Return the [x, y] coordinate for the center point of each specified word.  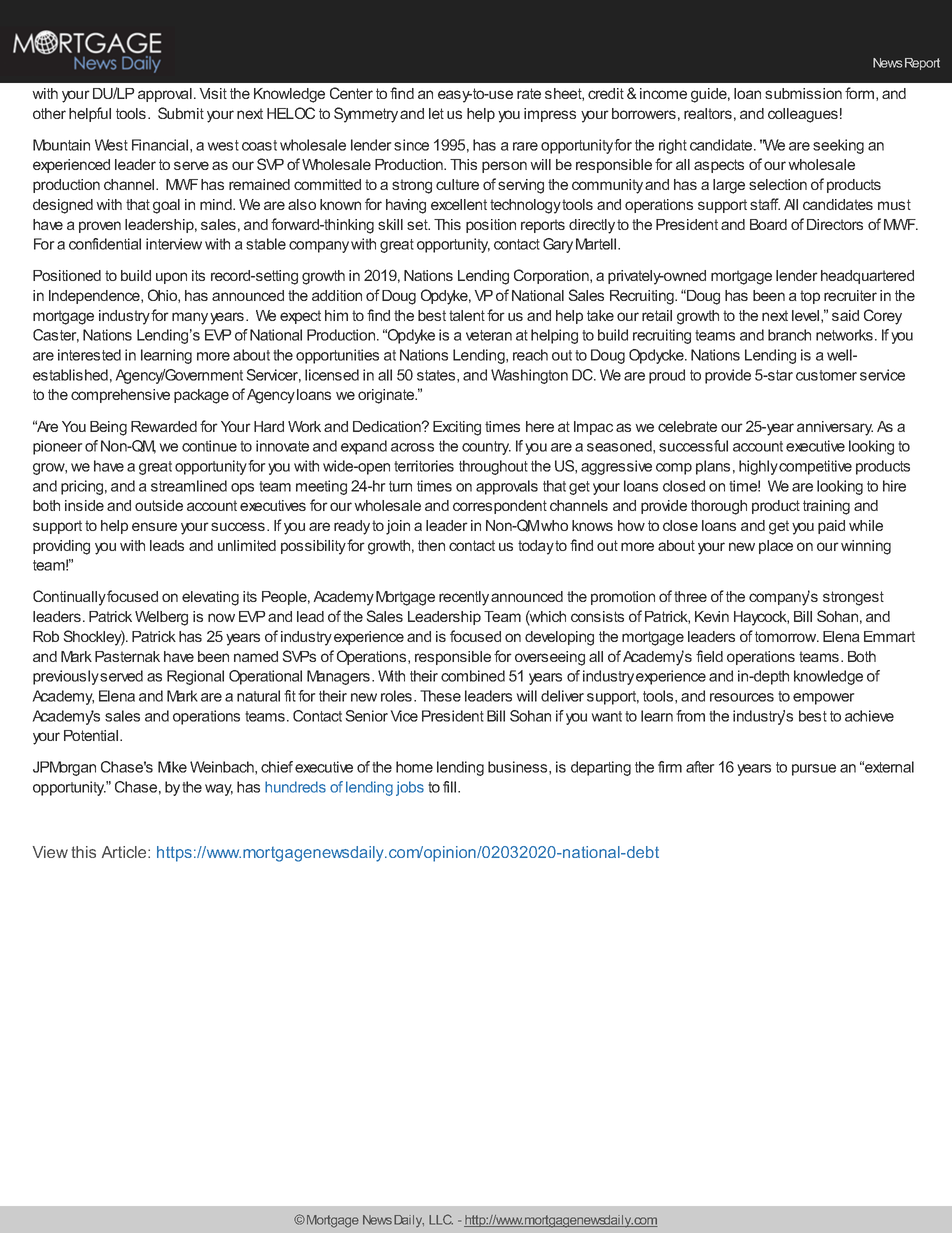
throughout [493, 467]
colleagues [803, 115]
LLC [441, 1219]
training [826, 507]
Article [125, 852]
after [700, 767]
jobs [410, 788]
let [436, 113]
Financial [160, 145]
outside [159, 505]
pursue [814, 770]
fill [451, 787]
